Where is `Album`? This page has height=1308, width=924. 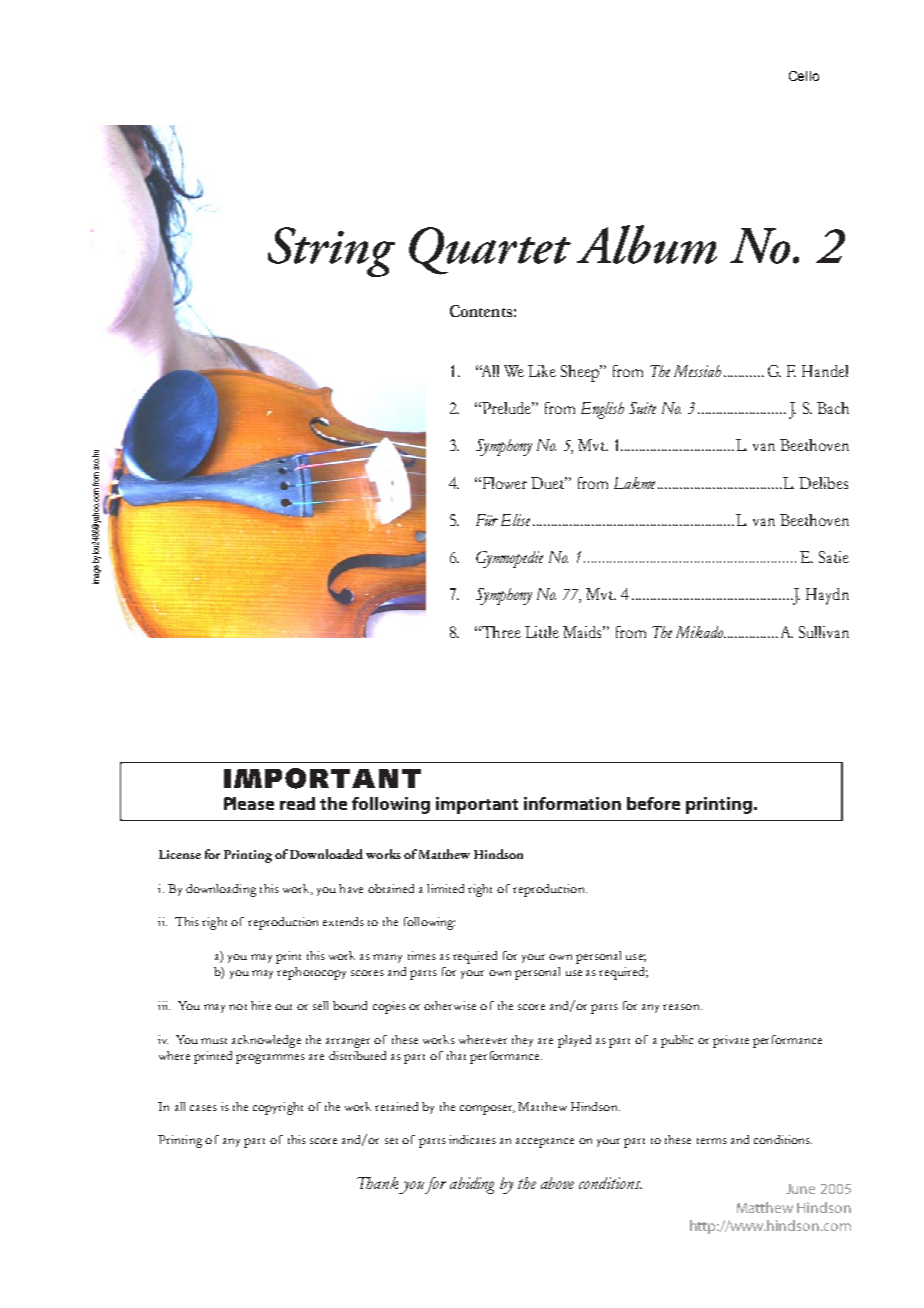 Album is located at coordinates (647, 244).
